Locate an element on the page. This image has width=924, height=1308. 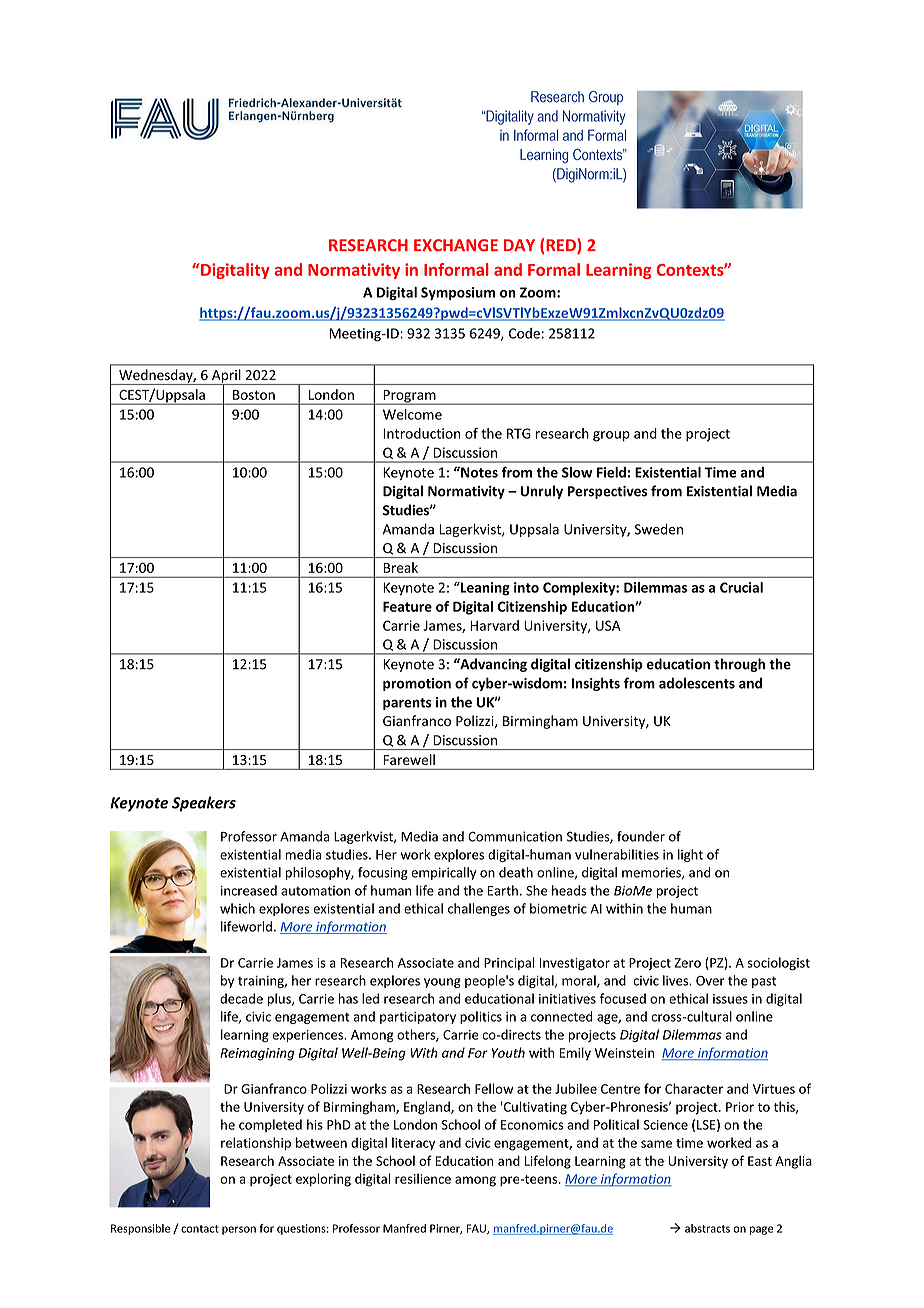
Symposium is located at coordinates (458, 293).
